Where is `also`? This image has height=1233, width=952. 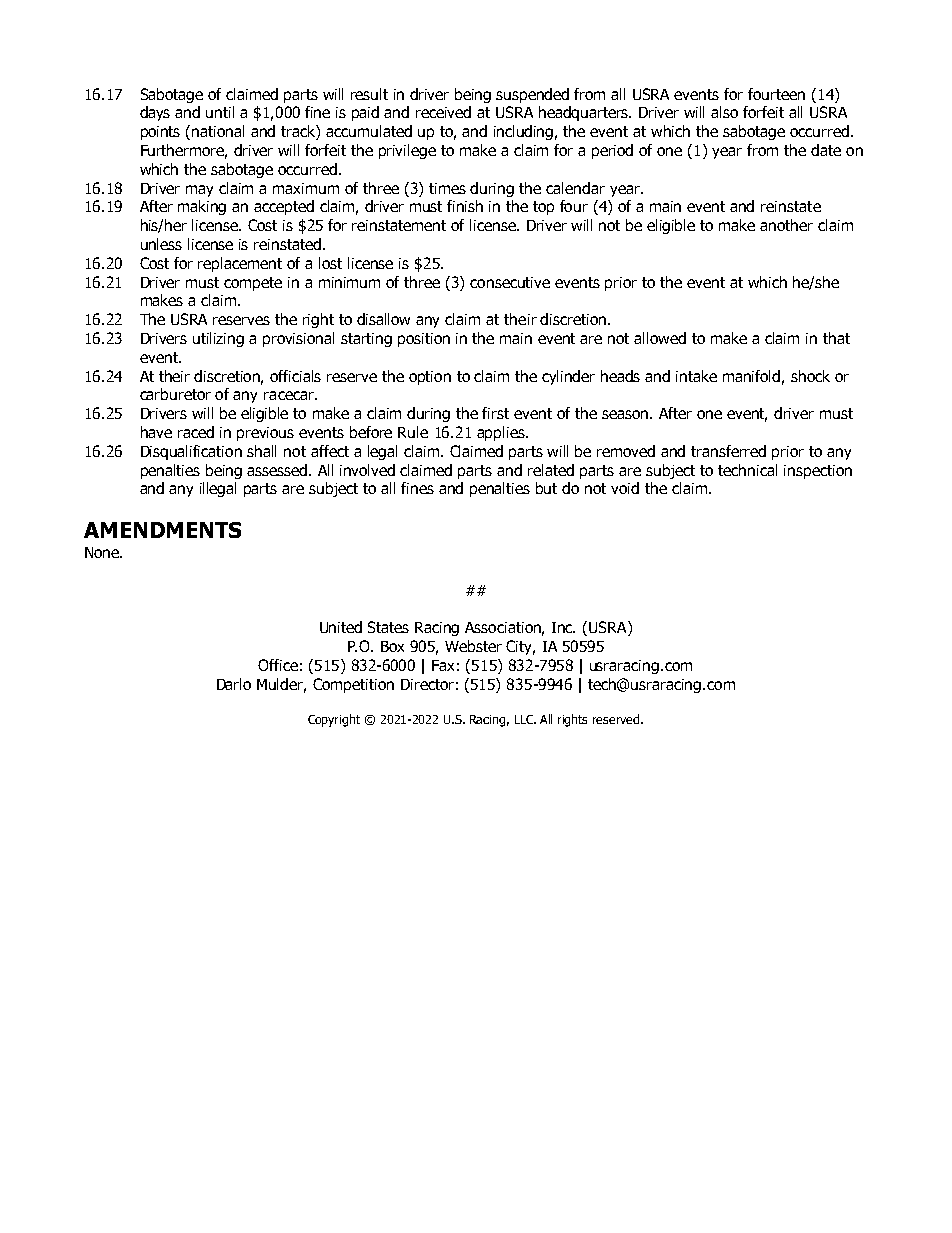 also is located at coordinates (724, 112).
